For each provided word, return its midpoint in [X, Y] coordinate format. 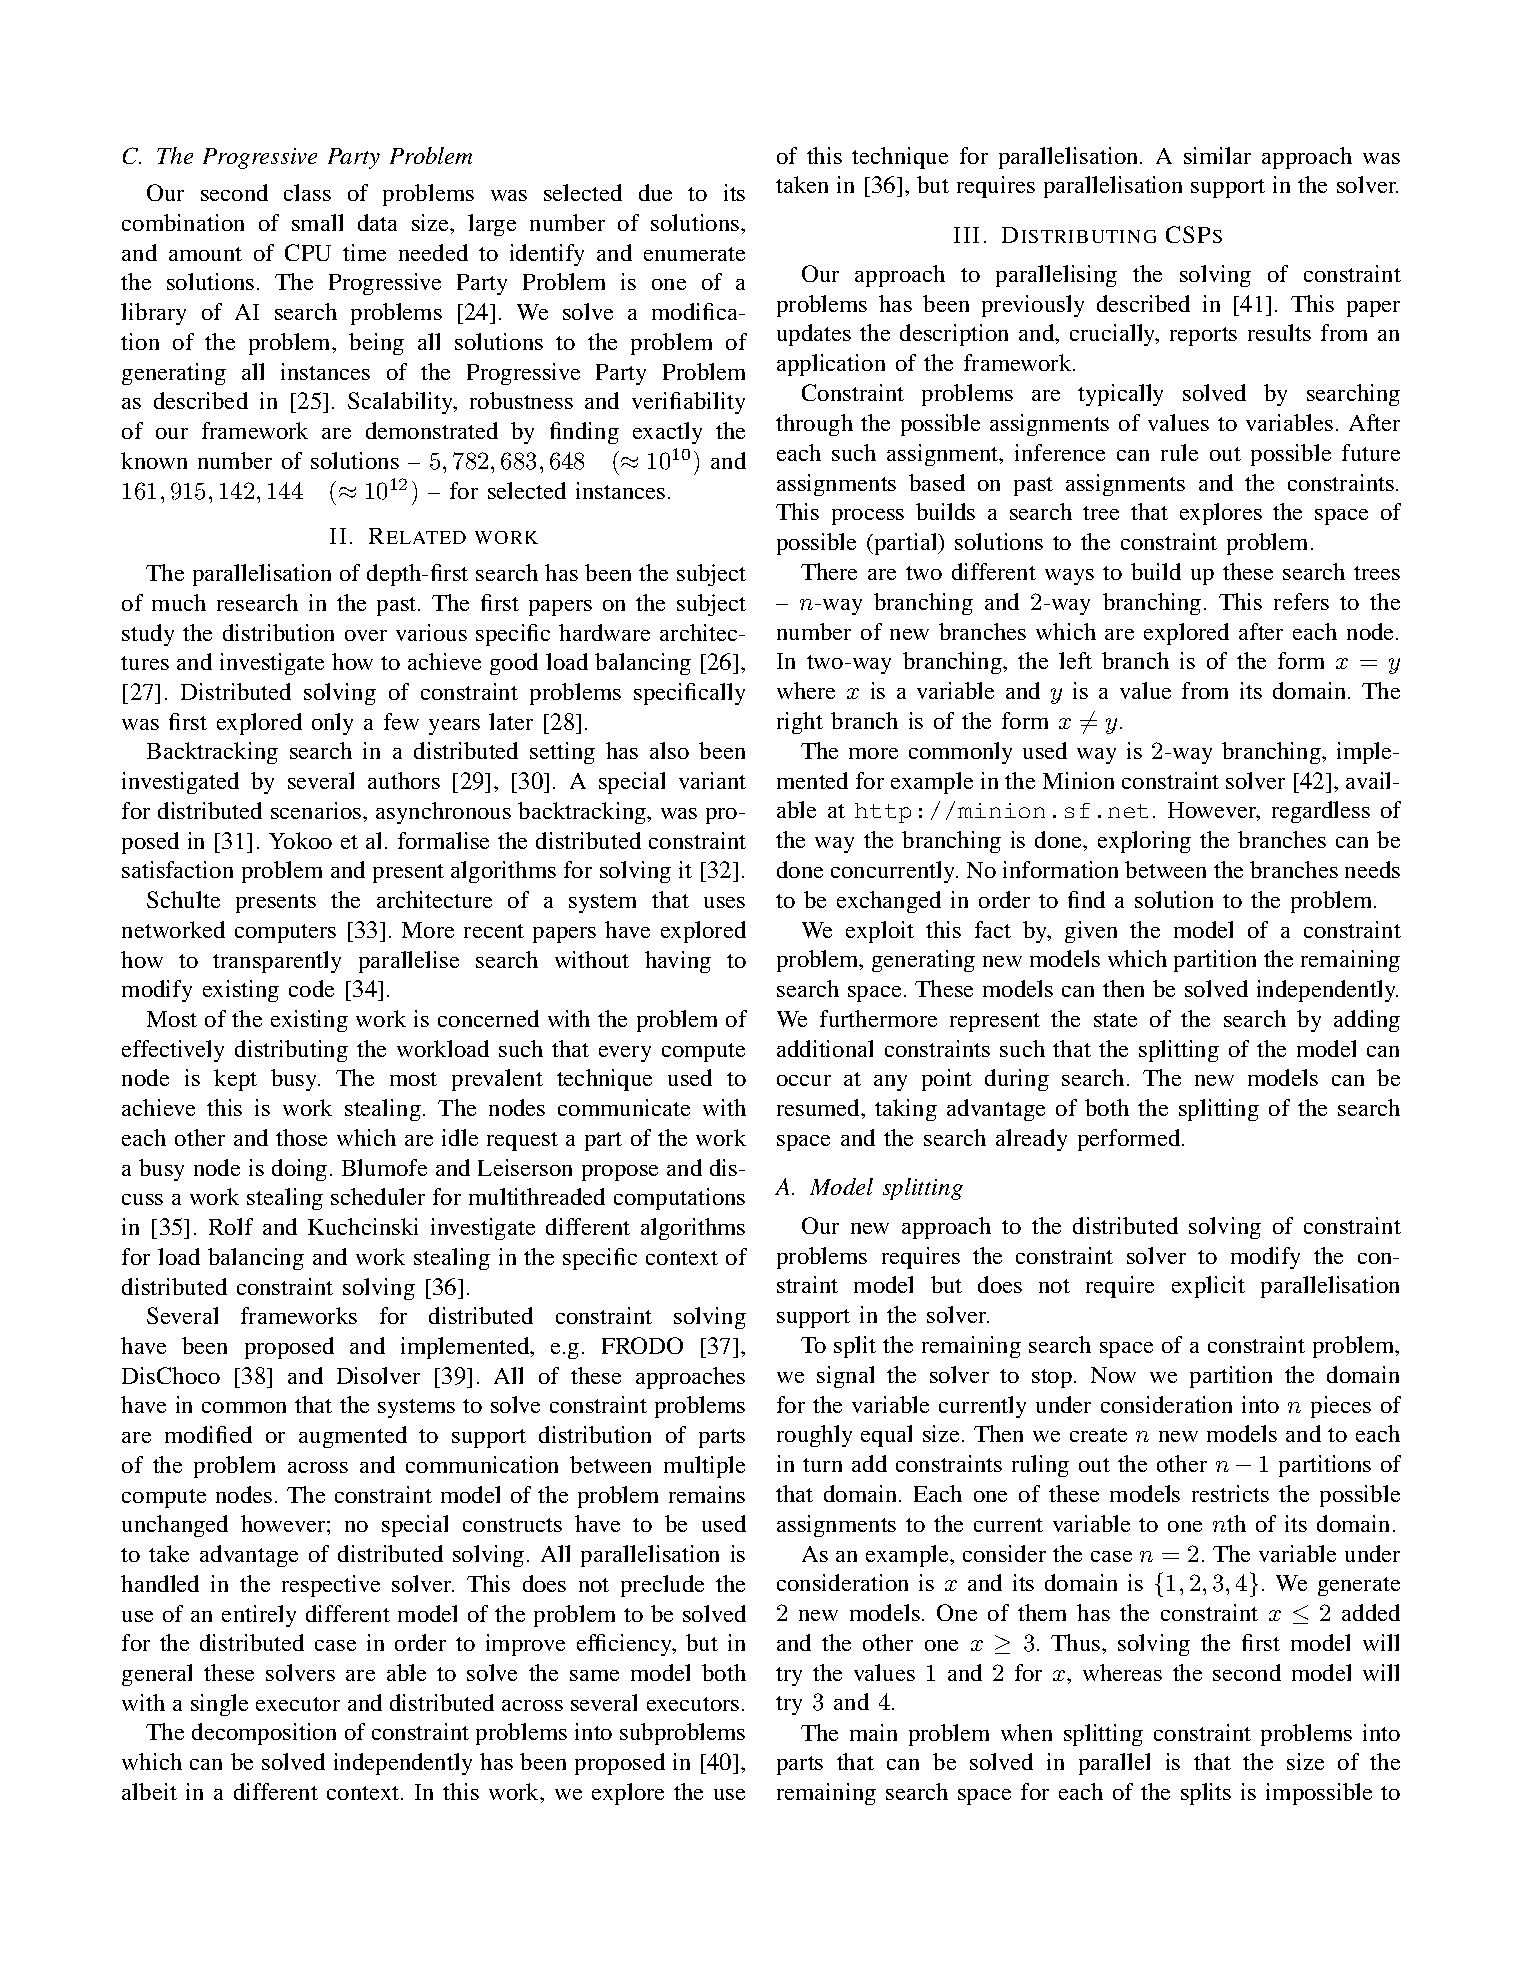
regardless [1321, 812]
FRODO [642, 1345]
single [219, 1705]
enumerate [694, 254]
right [800, 723]
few [401, 721]
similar [1217, 155]
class [307, 192]
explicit [1208, 1287]
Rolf [231, 1226]
